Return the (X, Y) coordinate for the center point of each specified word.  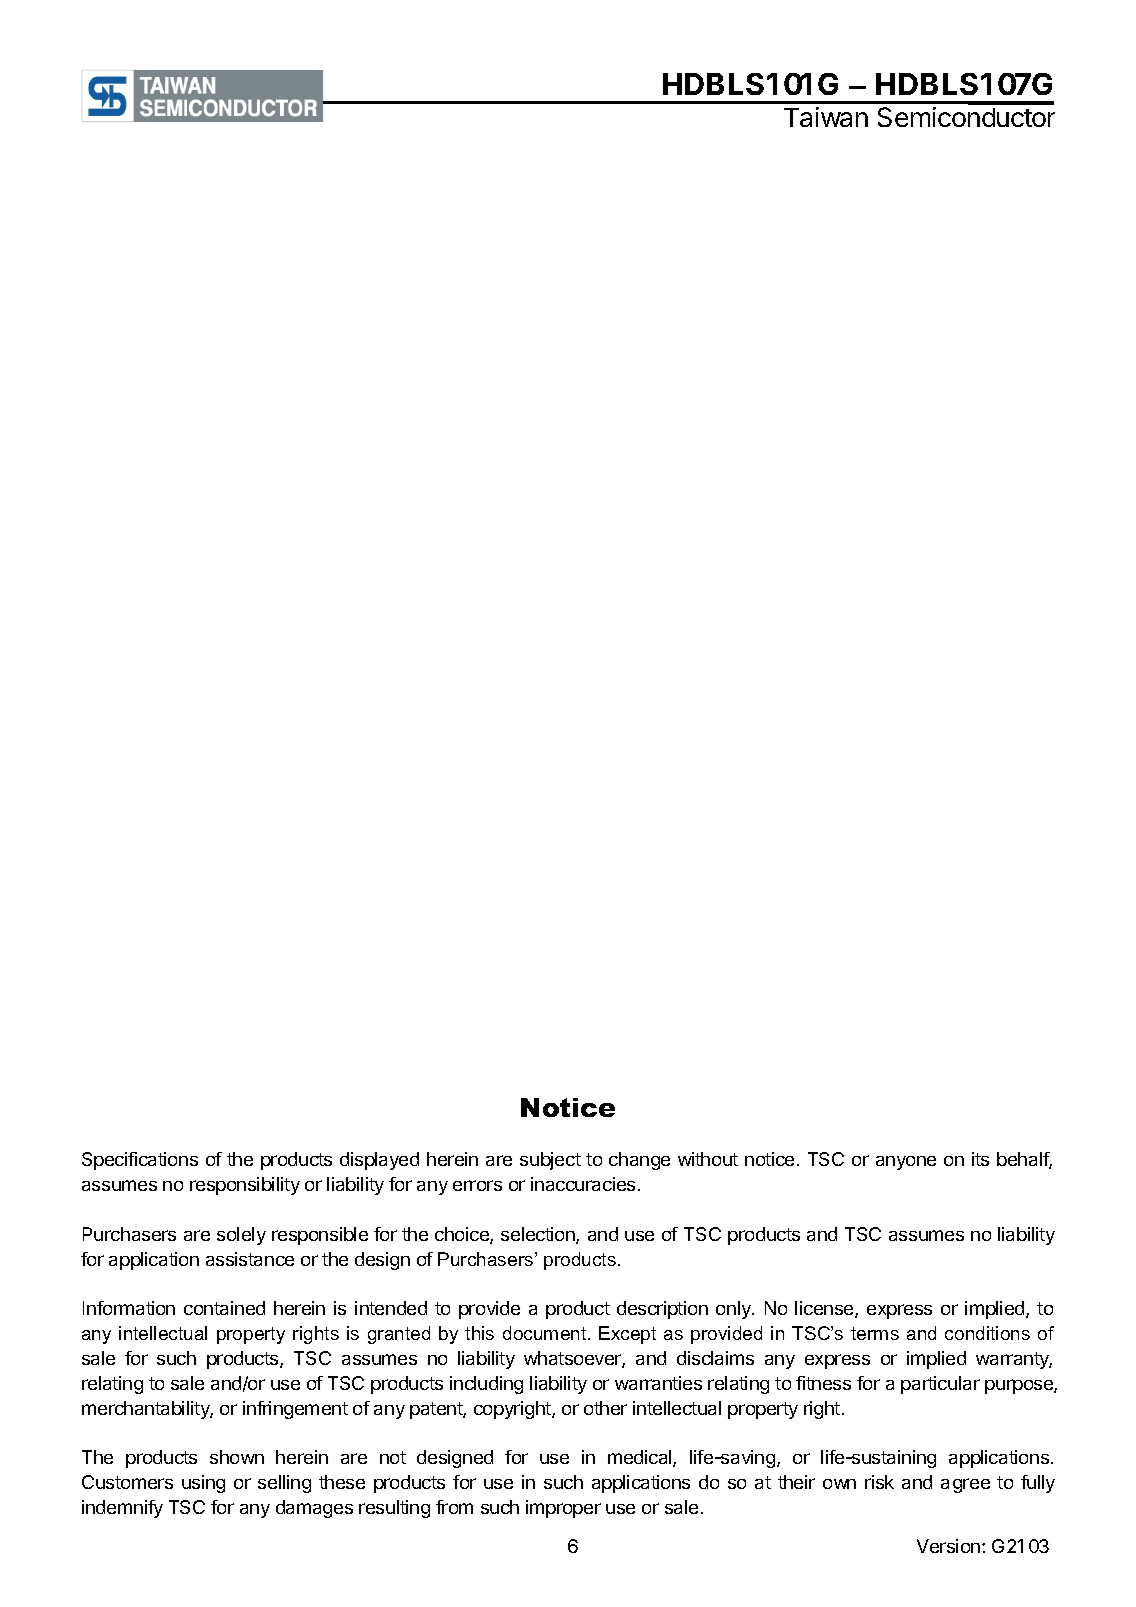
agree (965, 1485)
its (980, 1159)
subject (550, 1161)
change (639, 1161)
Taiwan (826, 117)
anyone (906, 1163)
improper (563, 1509)
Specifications (140, 1161)
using (203, 1484)
